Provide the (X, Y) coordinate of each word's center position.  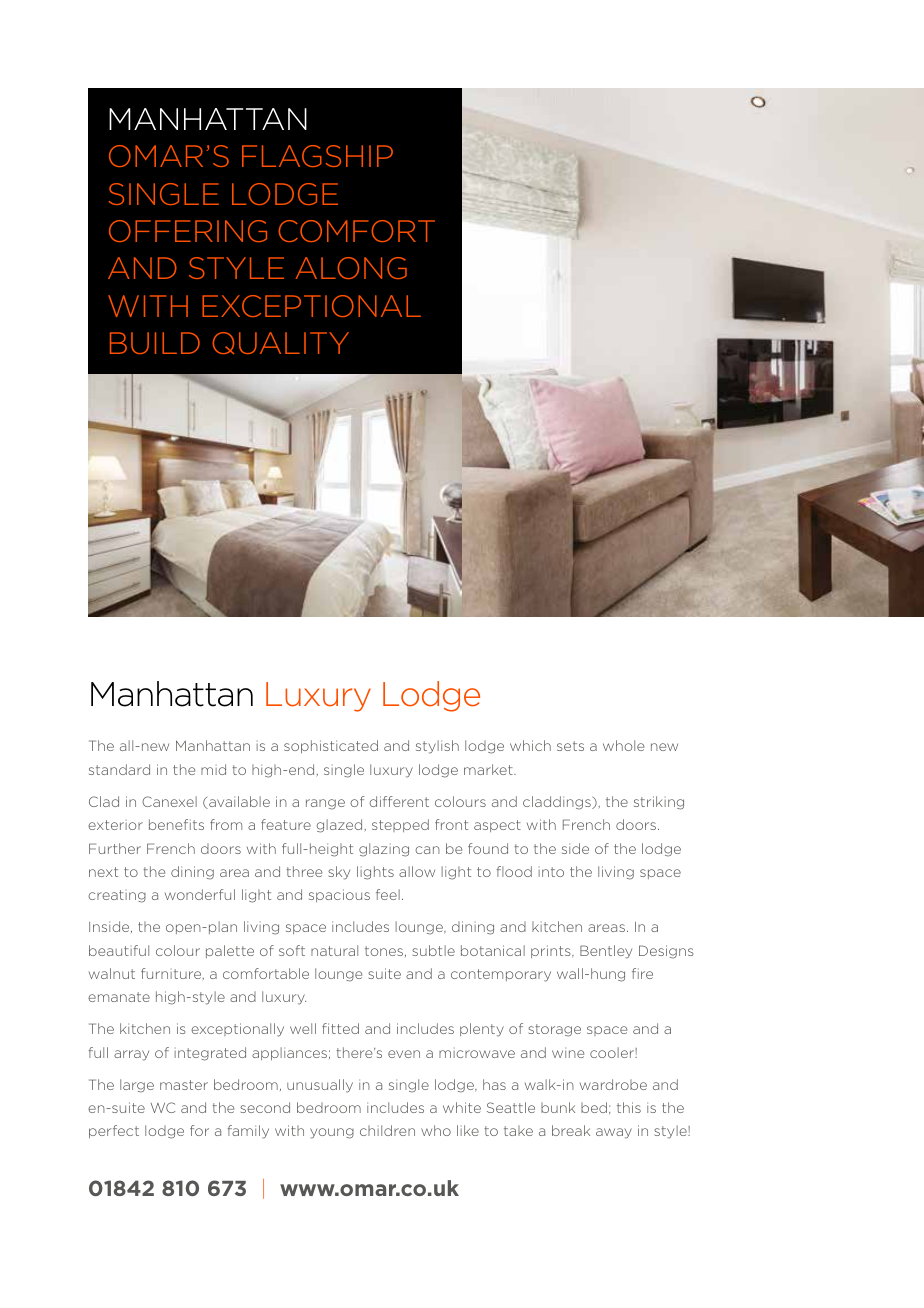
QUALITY (280, 343)
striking (659, 803)
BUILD (155, 343)
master (184, 1085)
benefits (176, 824)
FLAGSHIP (317, 156)
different (399, 801)
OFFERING (188, 231)
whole (623, 745)
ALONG (351, 268)
